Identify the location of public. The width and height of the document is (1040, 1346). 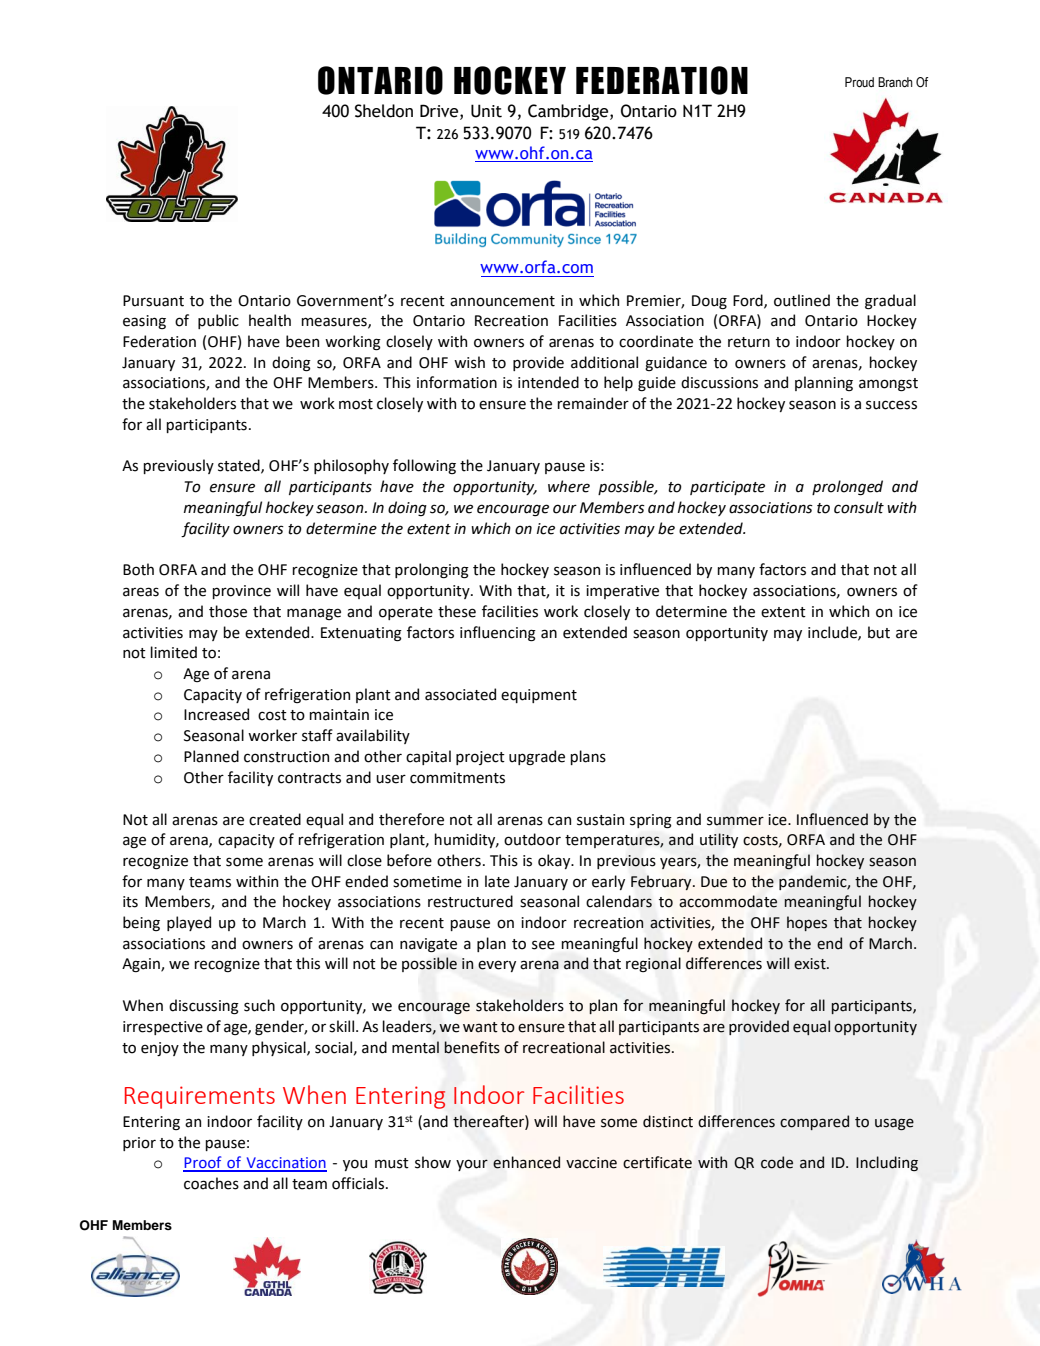
(218, 321).
